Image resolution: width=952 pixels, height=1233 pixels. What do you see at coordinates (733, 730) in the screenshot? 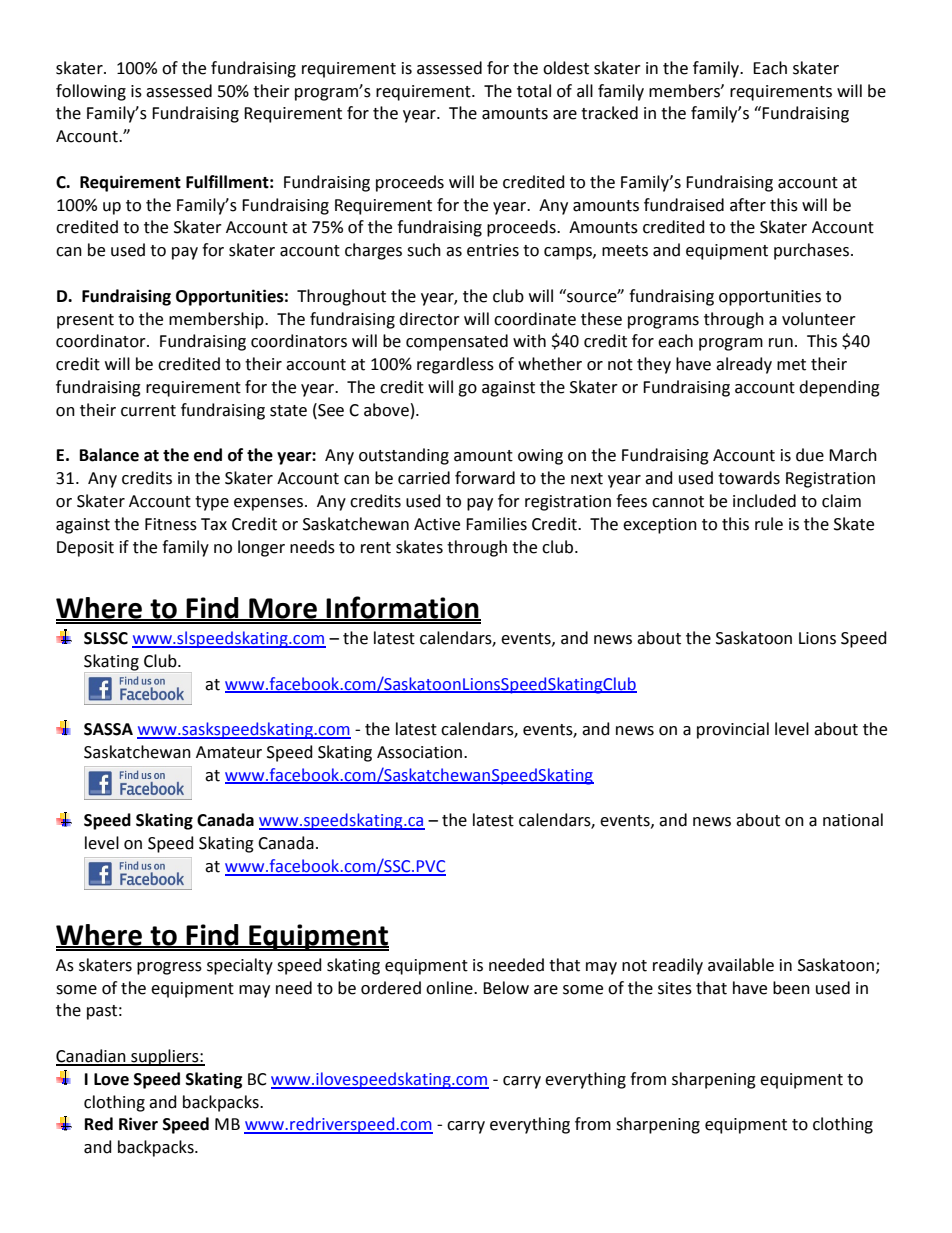
I see `provincial` at bounding box center [733, 730].
